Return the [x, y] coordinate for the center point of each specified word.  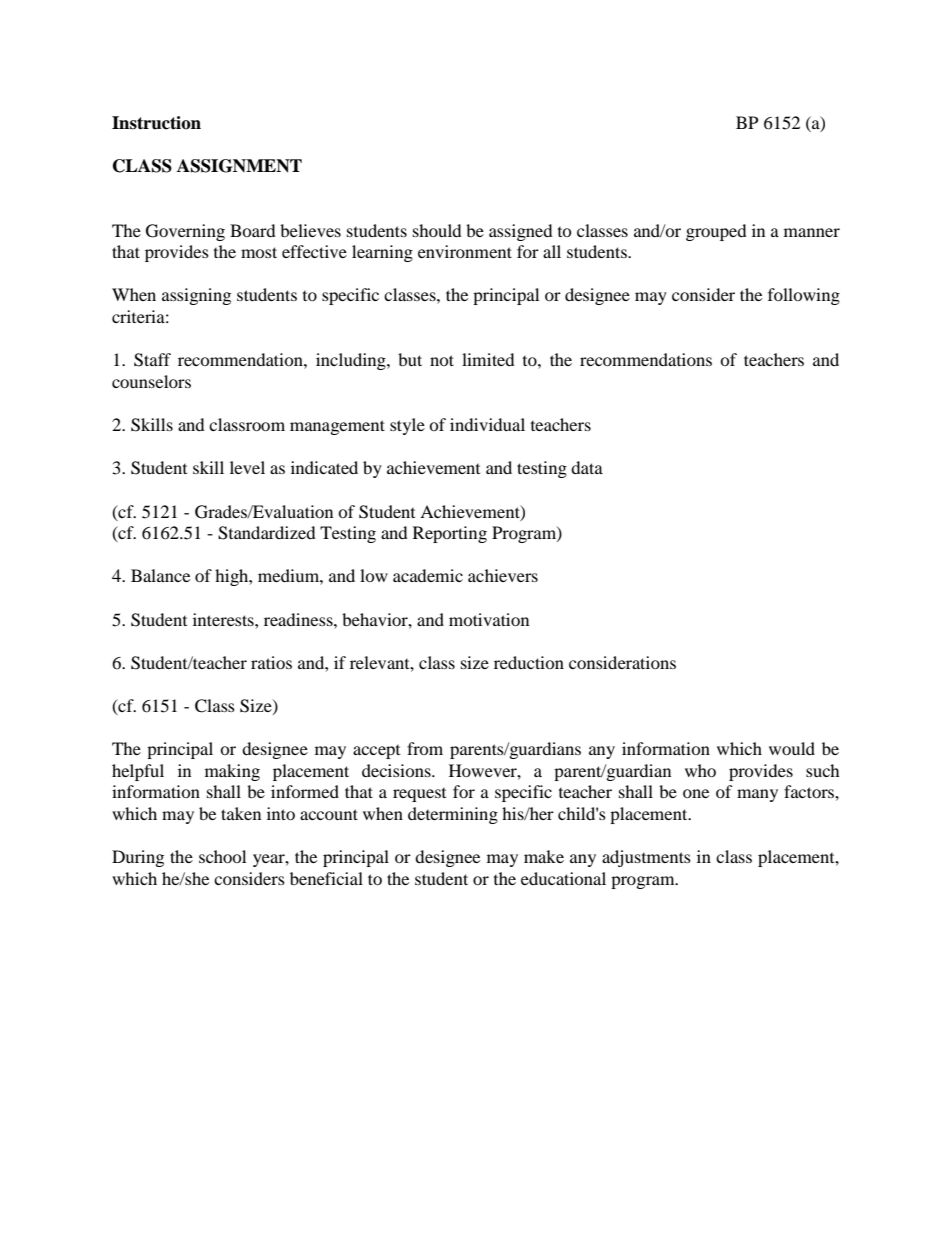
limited [488, 359]
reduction [529, 662]
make [544, 856]
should [437, 230]
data [587, 467]
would [792, 748]
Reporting [450, 534]
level [247, 467]
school [222, 856]
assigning [196, 296]
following [804, 296]
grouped [716, 232]
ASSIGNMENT [239, 166]
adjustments [646, 858]
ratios [271, 662]
